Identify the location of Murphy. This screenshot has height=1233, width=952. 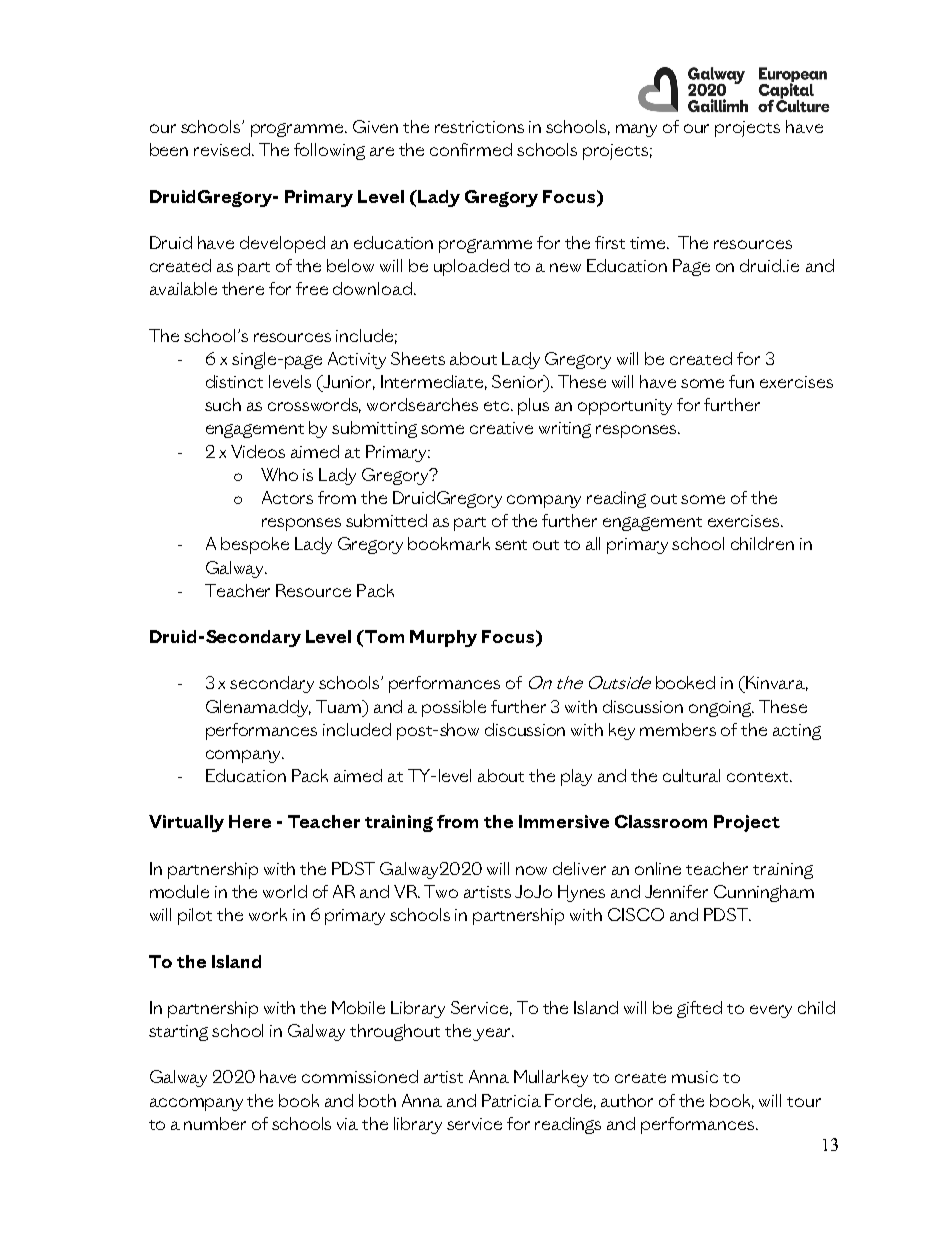
(443, 638).
